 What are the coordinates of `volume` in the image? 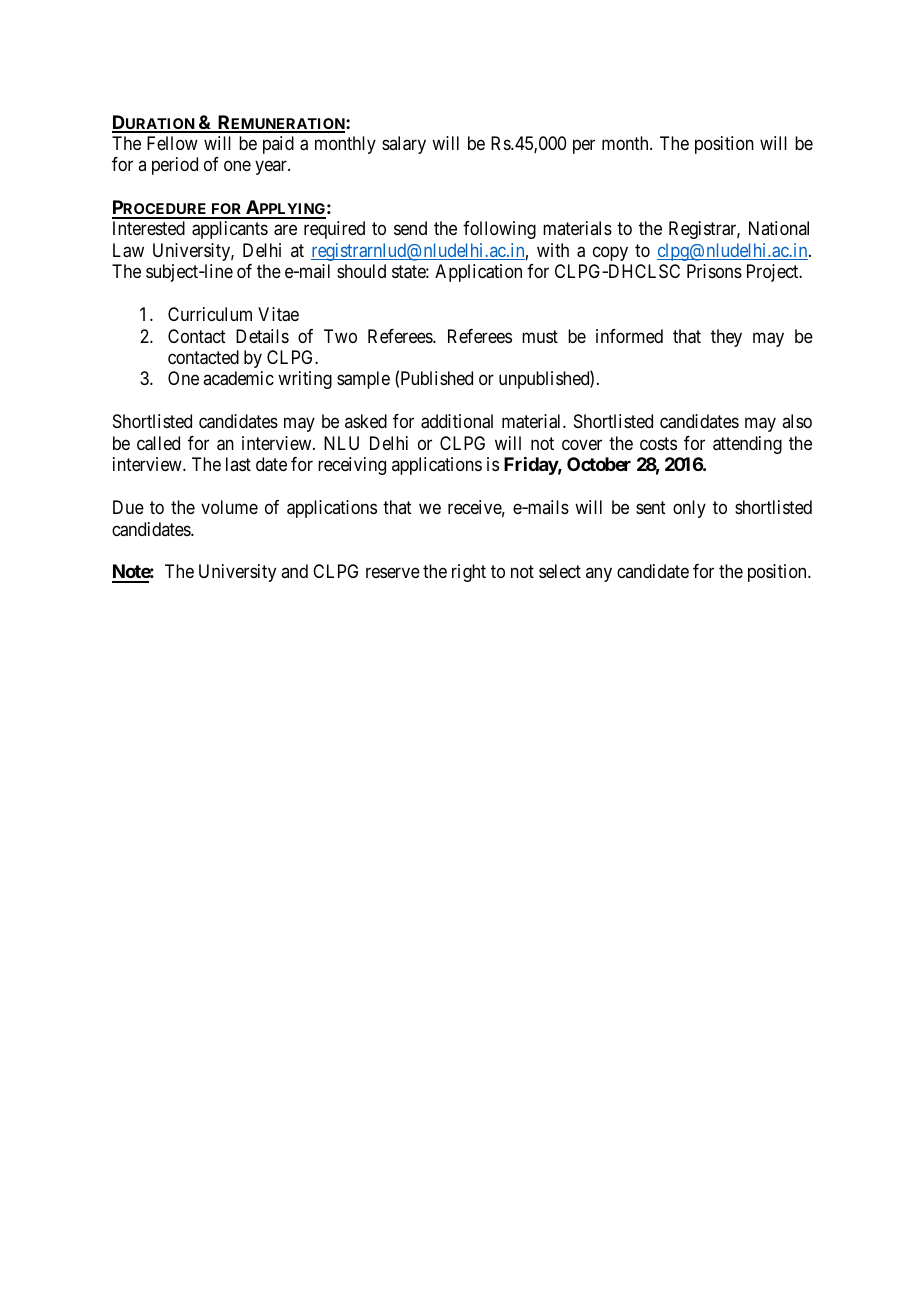 It's located at (229, 507).
